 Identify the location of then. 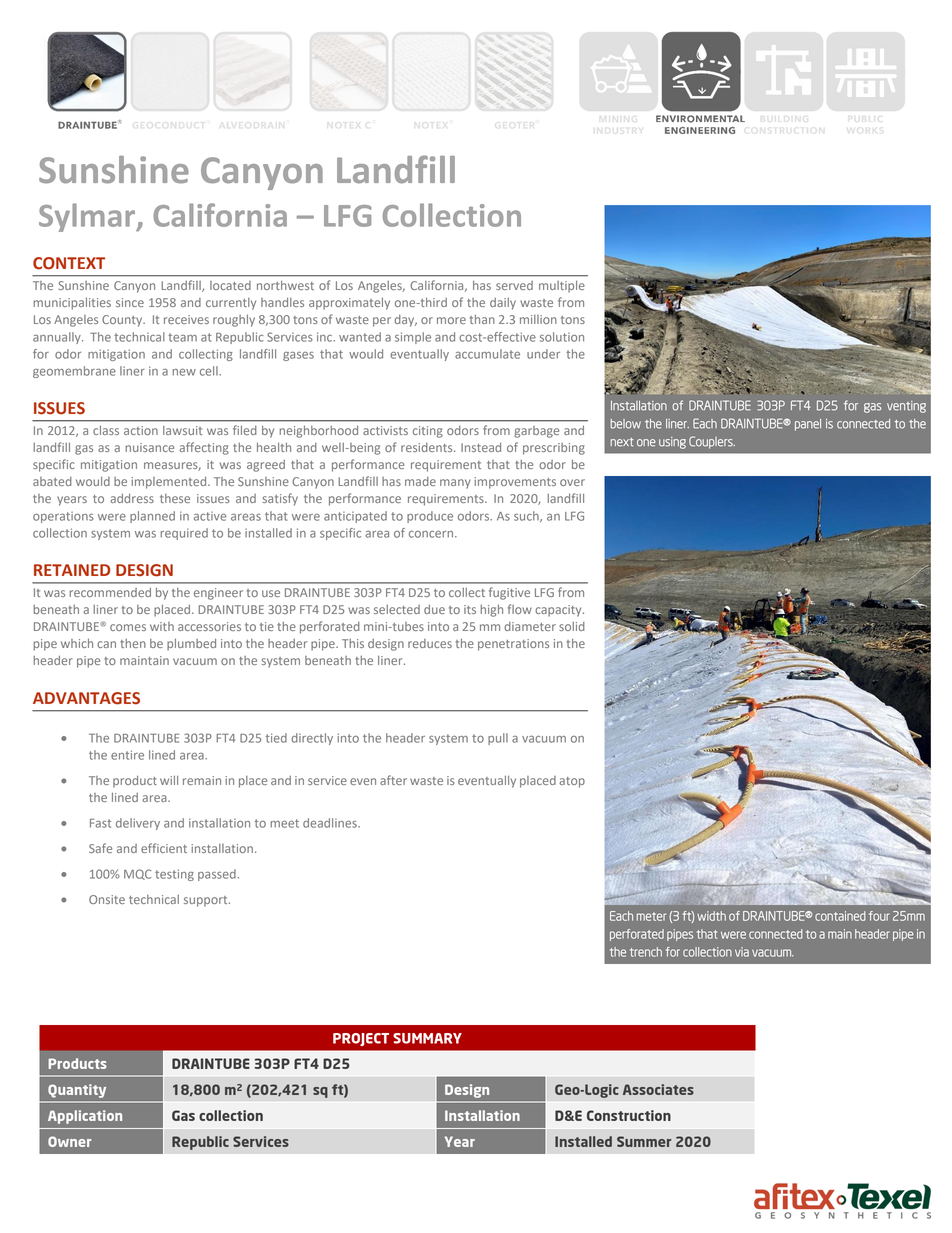
(133, 643).
